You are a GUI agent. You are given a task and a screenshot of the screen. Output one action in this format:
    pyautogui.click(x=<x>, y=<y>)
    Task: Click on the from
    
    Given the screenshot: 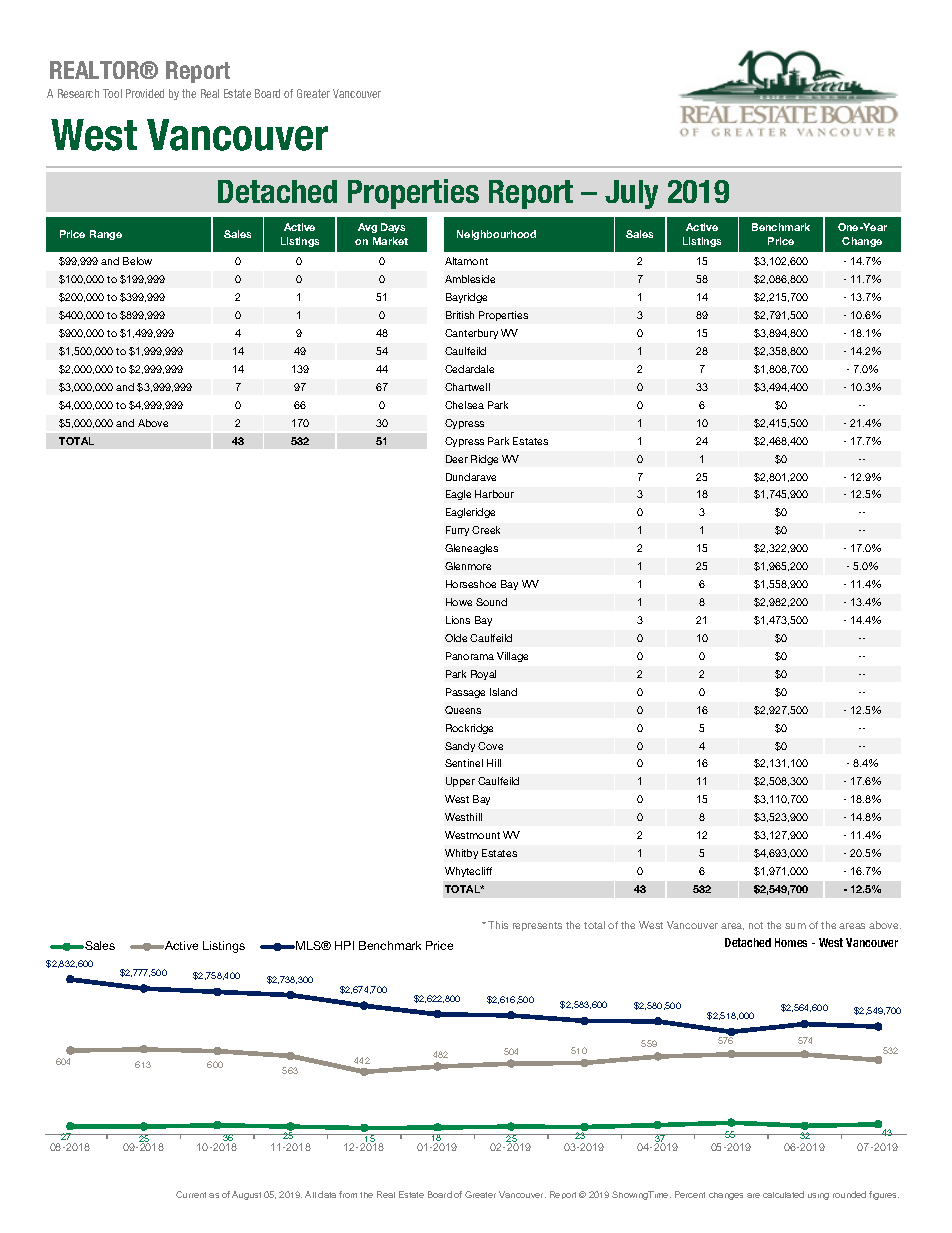 What is the action you would take?
    pyautogui.click(x=348, y=1194)
